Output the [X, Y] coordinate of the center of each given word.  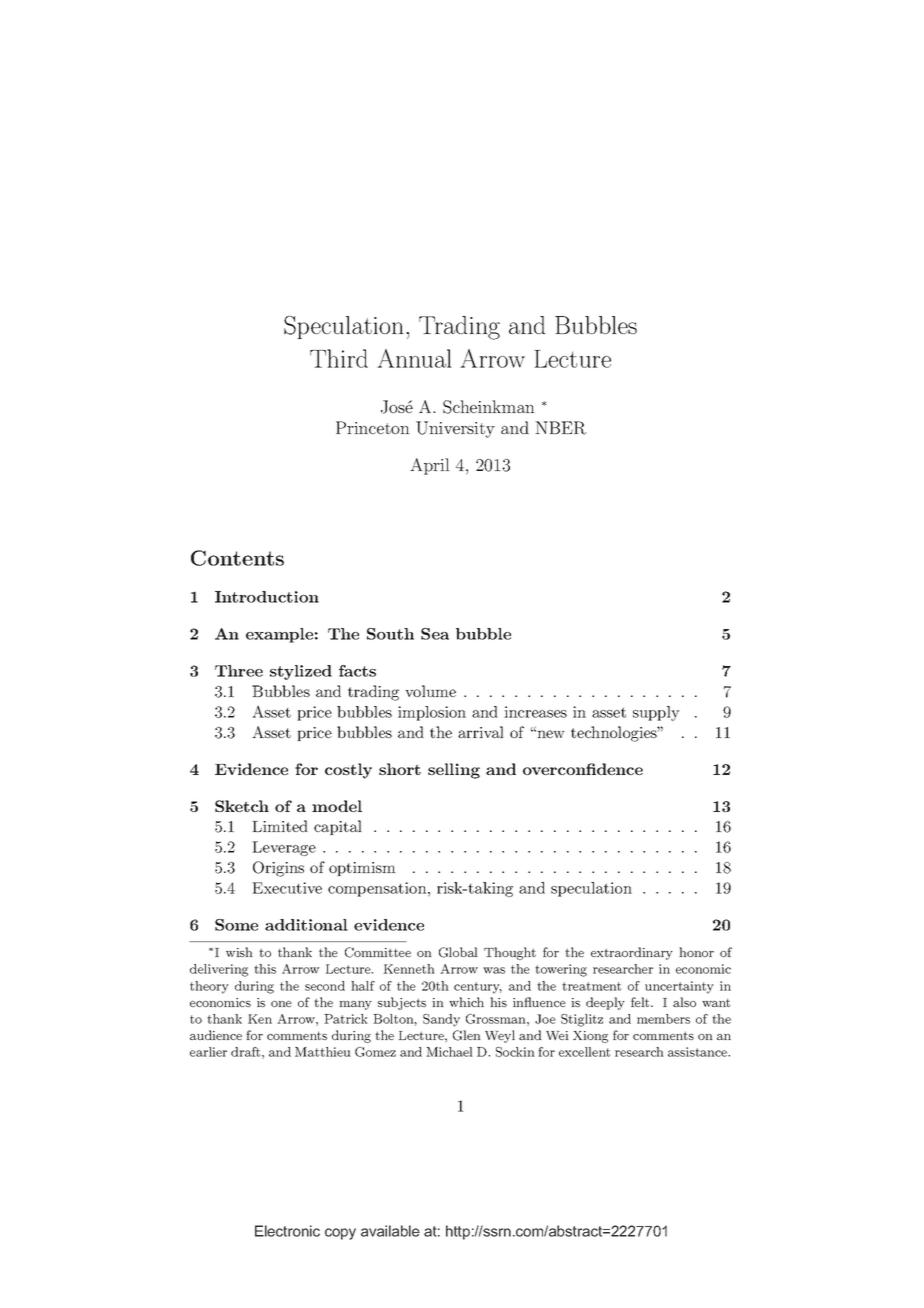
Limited [279, 826]
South [390, 634]
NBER [560, 428]
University [455, 429]
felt [641, 1002]
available [390, 1231]
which [466, 1002]
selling [454, 771]
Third [339, 358]
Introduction [267, 597]
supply [656, 713]
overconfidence [583, 769]
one [281, 1004]
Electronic [287, 1231]
